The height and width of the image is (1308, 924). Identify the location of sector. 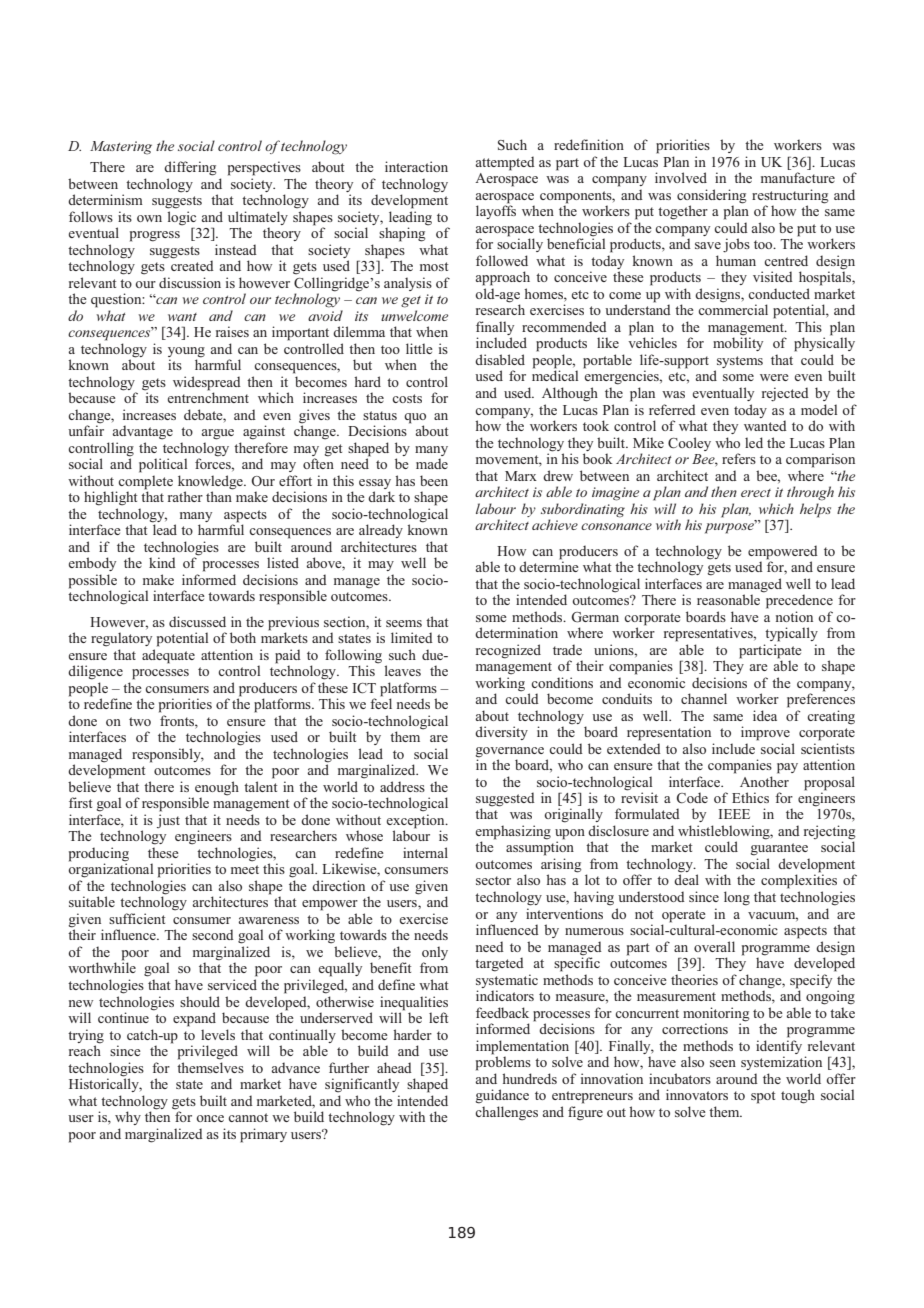
(493, 880).
